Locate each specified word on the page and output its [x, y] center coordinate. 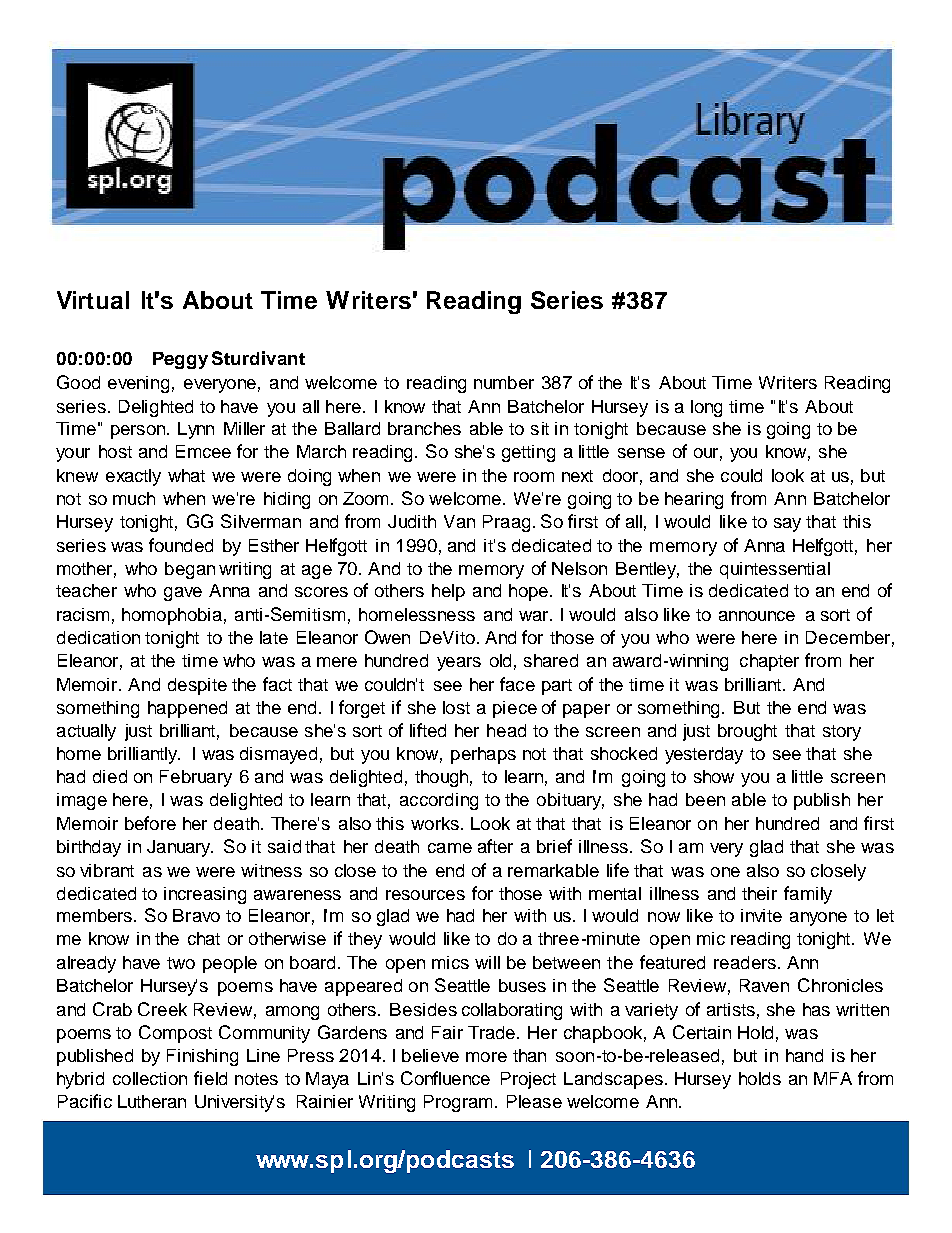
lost [456, 707]
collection [150, 1078]
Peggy [180, 360]
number [504, 382]
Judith [412, 521]
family [808, 895]
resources [425, 895]
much [134, 498]
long [706, 408]
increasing [205, 895]
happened [187, 709]
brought [747, 732]
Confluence [445, 1078]
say [787, 525]
